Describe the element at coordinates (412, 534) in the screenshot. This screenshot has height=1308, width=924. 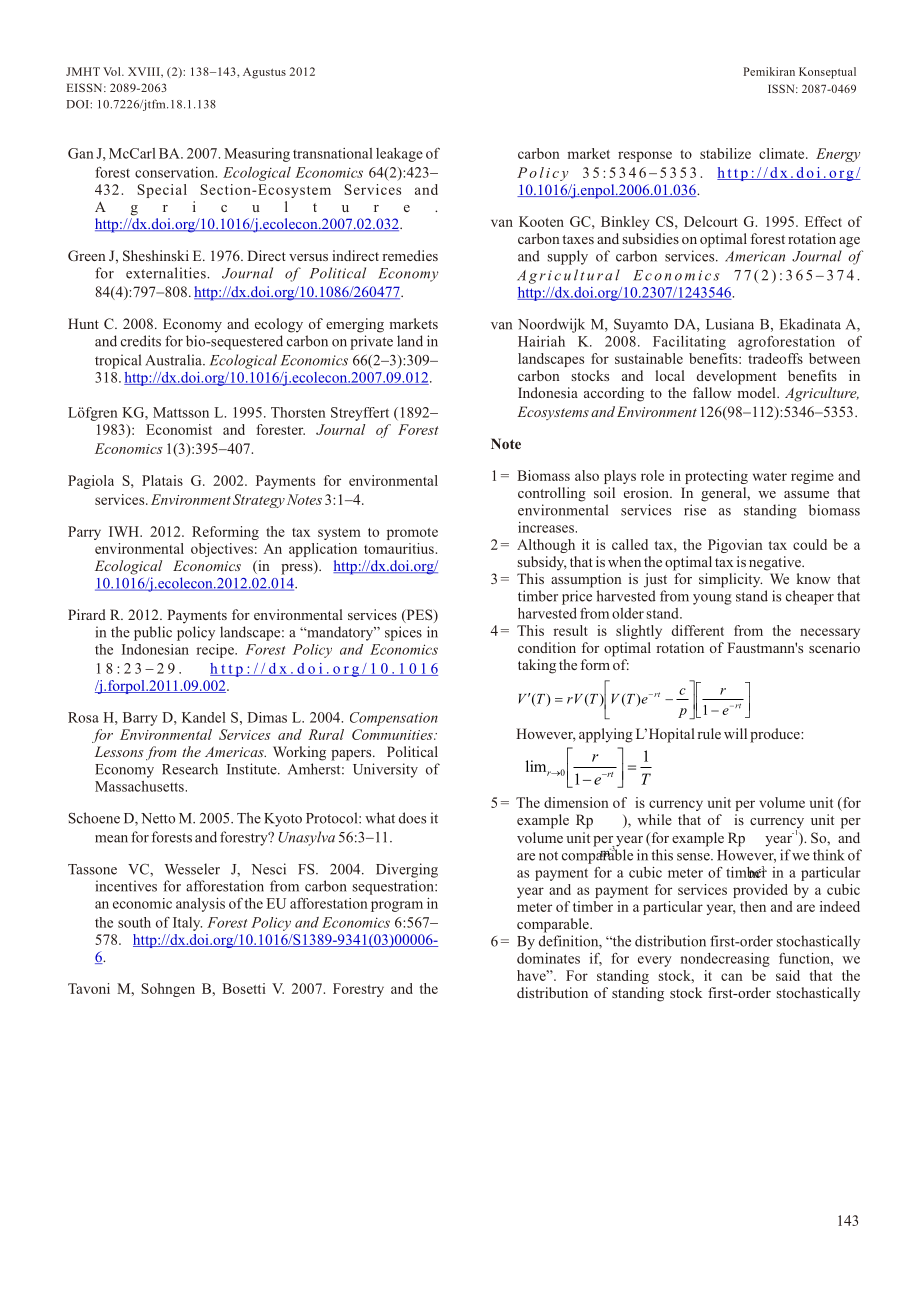
I see `promote` at that location.
